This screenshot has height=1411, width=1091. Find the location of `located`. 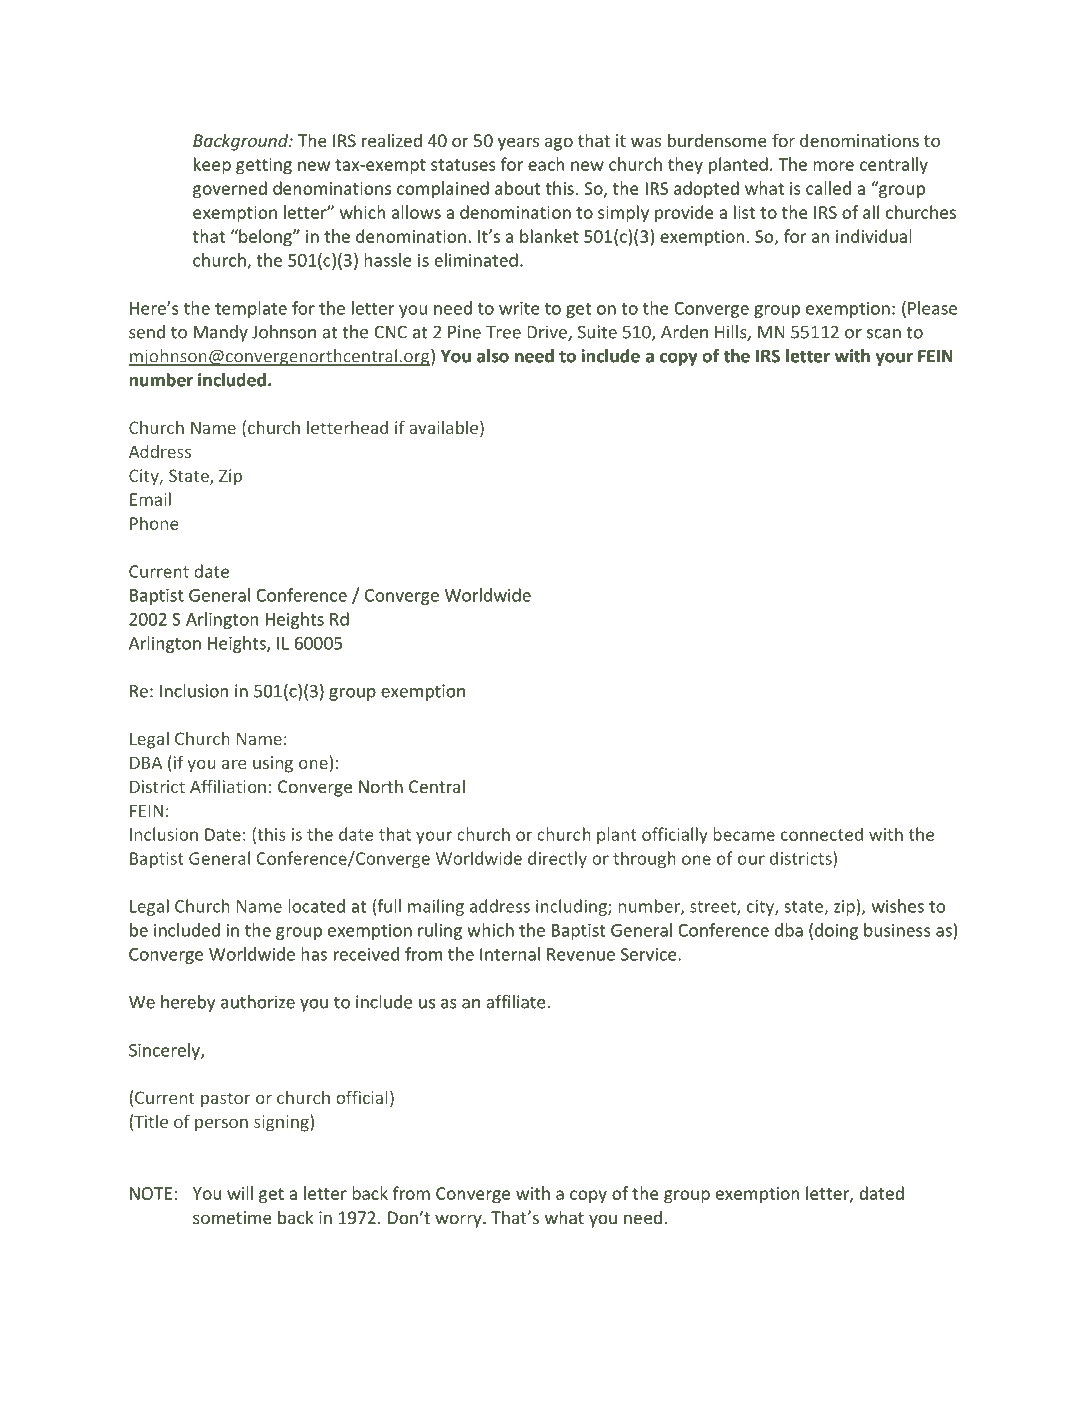

located is located at coordinates (316, 906).
